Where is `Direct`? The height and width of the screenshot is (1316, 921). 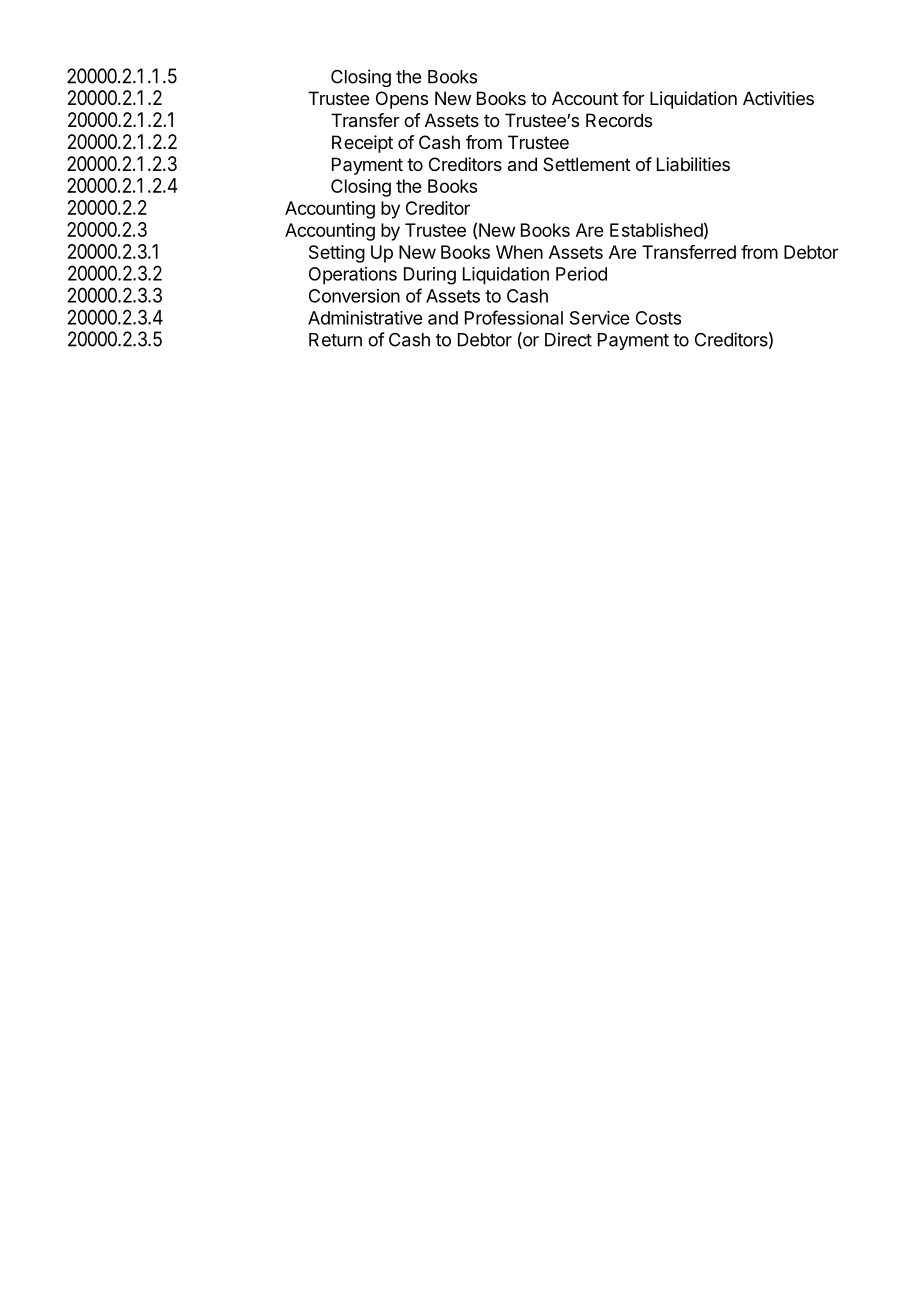
Direct is located at coordinates (568, 339).
